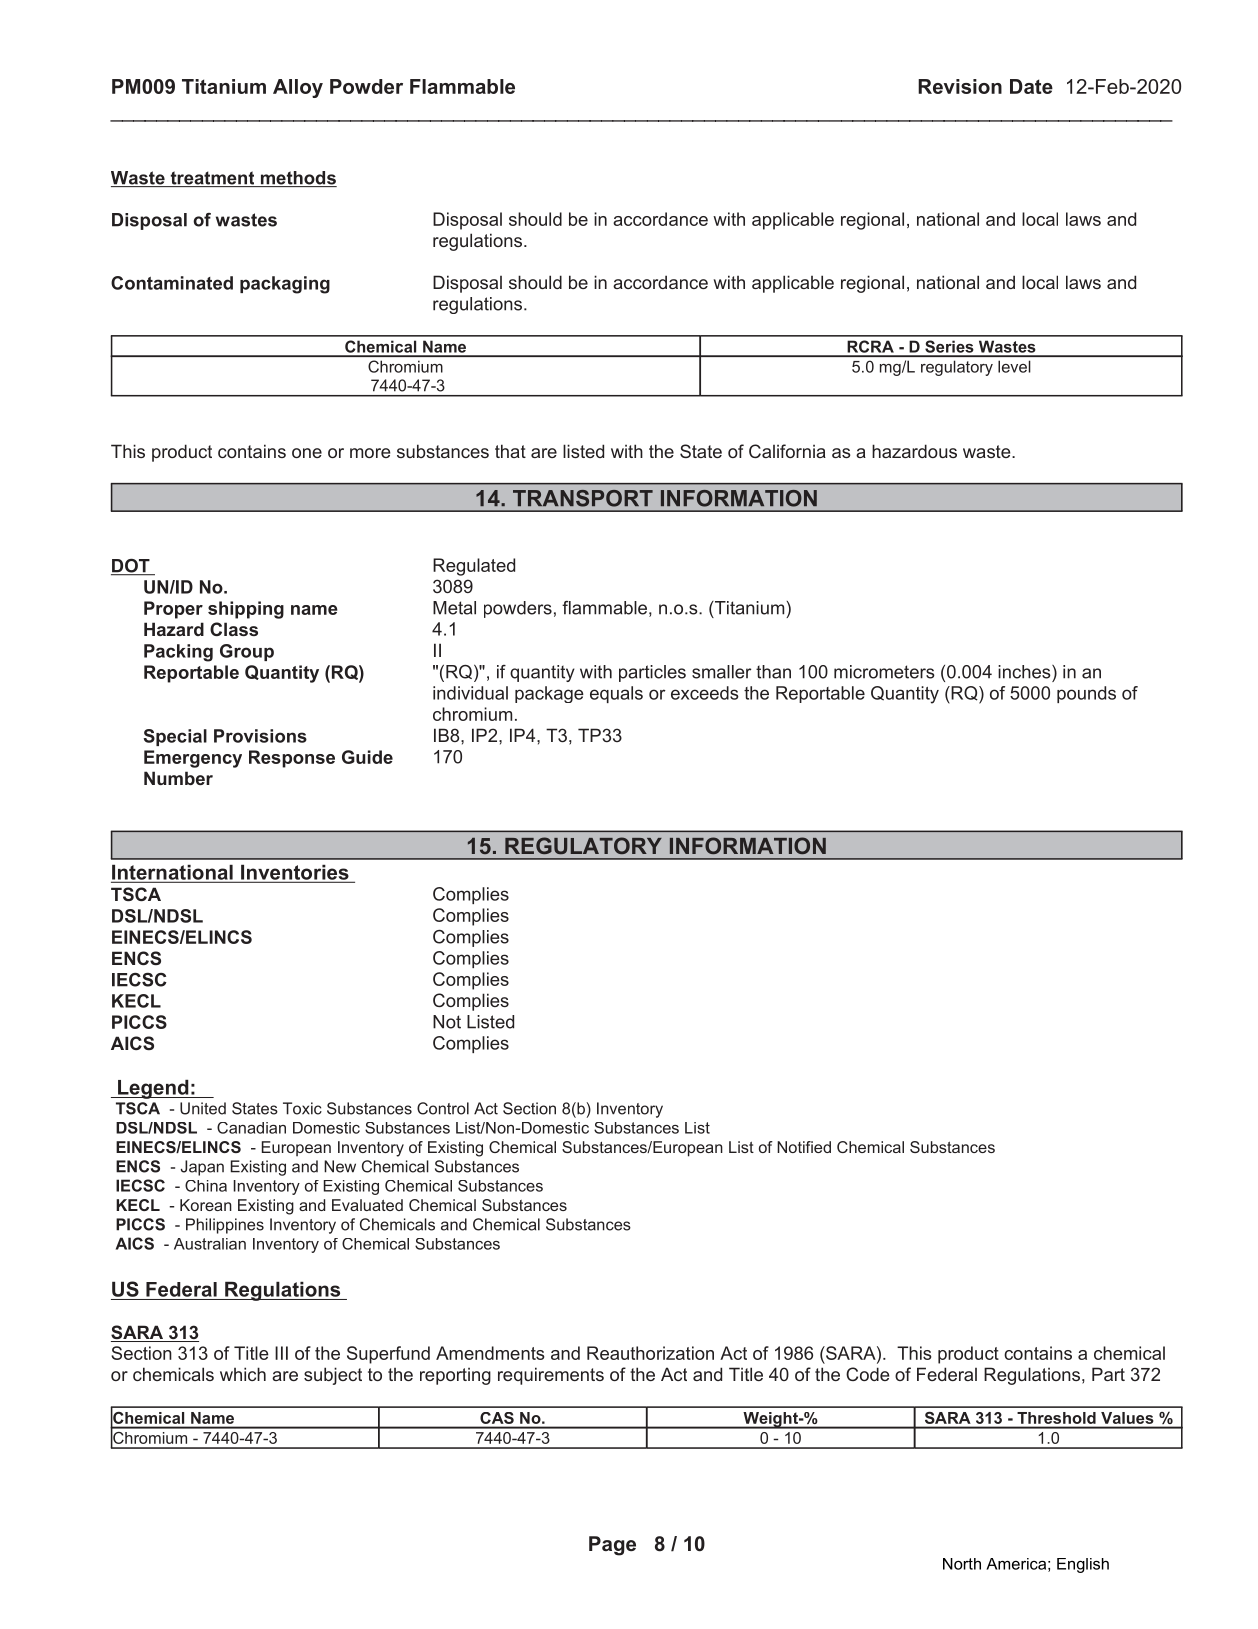 The width and height of the page is (1258, 1629). Describe the element at coordinates (1086, 694) in the page. I see `pounds` at that location.
